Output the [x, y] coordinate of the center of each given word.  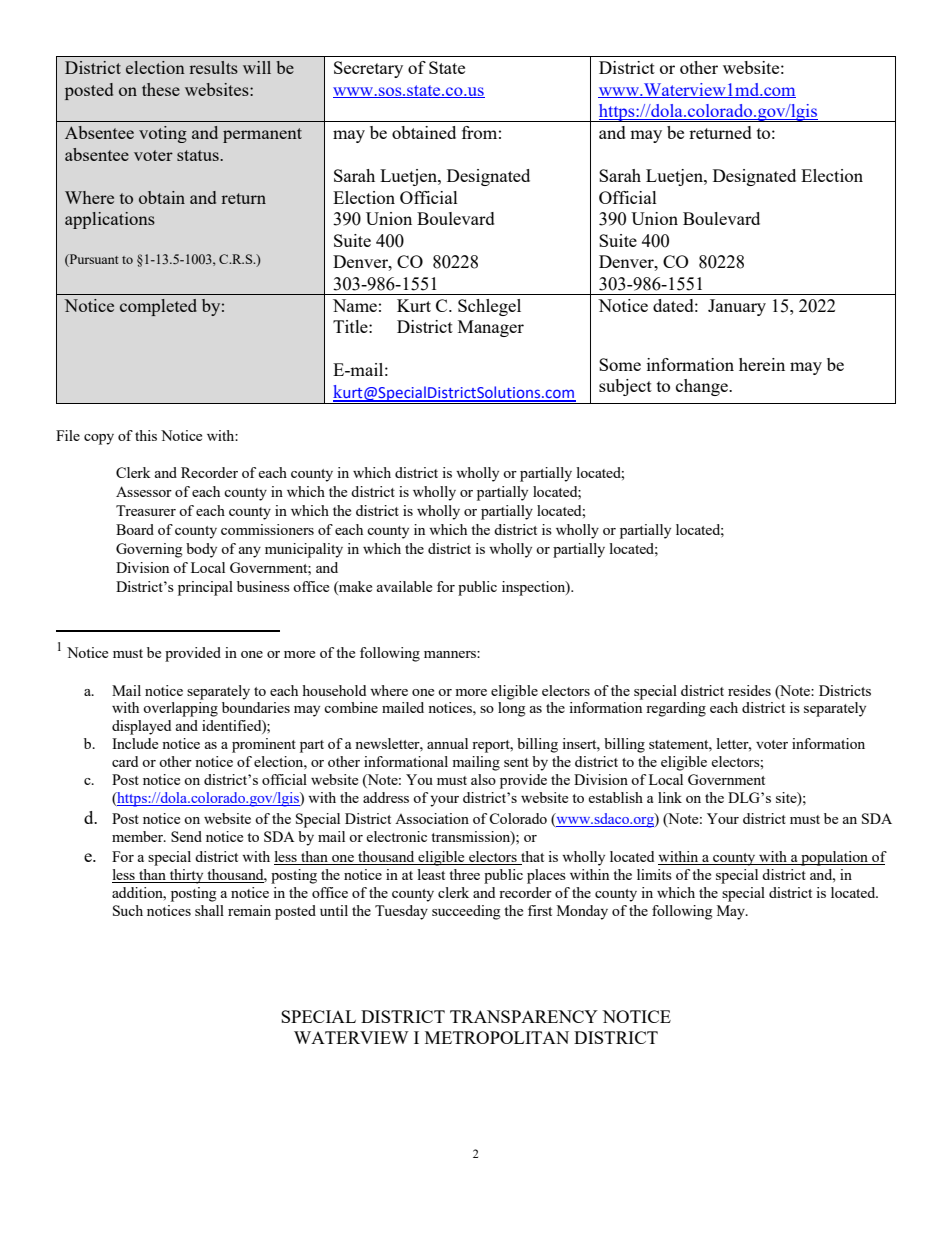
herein [762, 364]
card [125, 761]
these [161, 89]
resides [749, 690]
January [737, 307]
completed [158, 307]
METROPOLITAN [497, 1037]
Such [128, 910]
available [404, 586]
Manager [491, 328]
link [670, 797]
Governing [149, 550]
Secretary [368, 69]
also [483, 779]
